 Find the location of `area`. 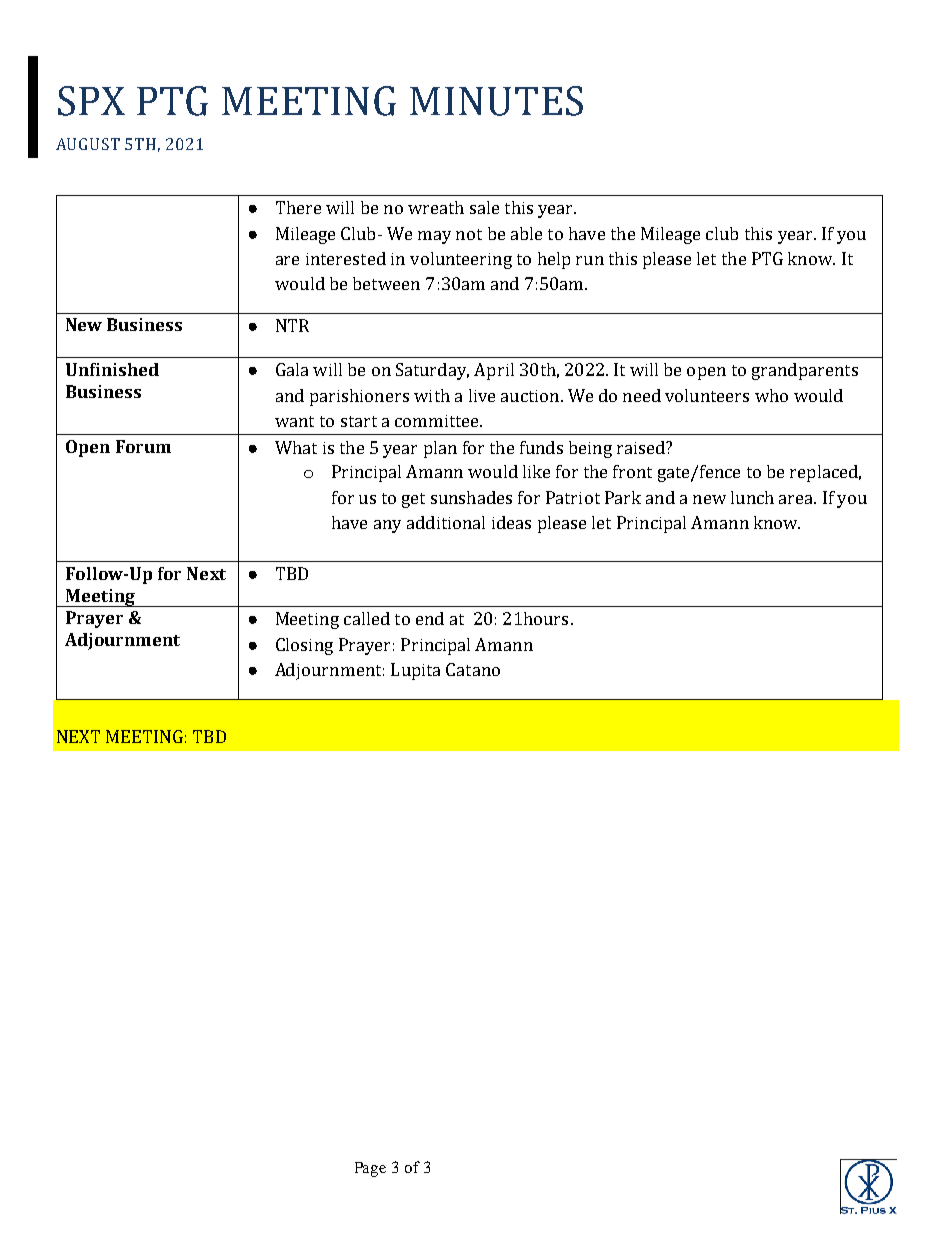

area is located at coordinates (797, 499).
